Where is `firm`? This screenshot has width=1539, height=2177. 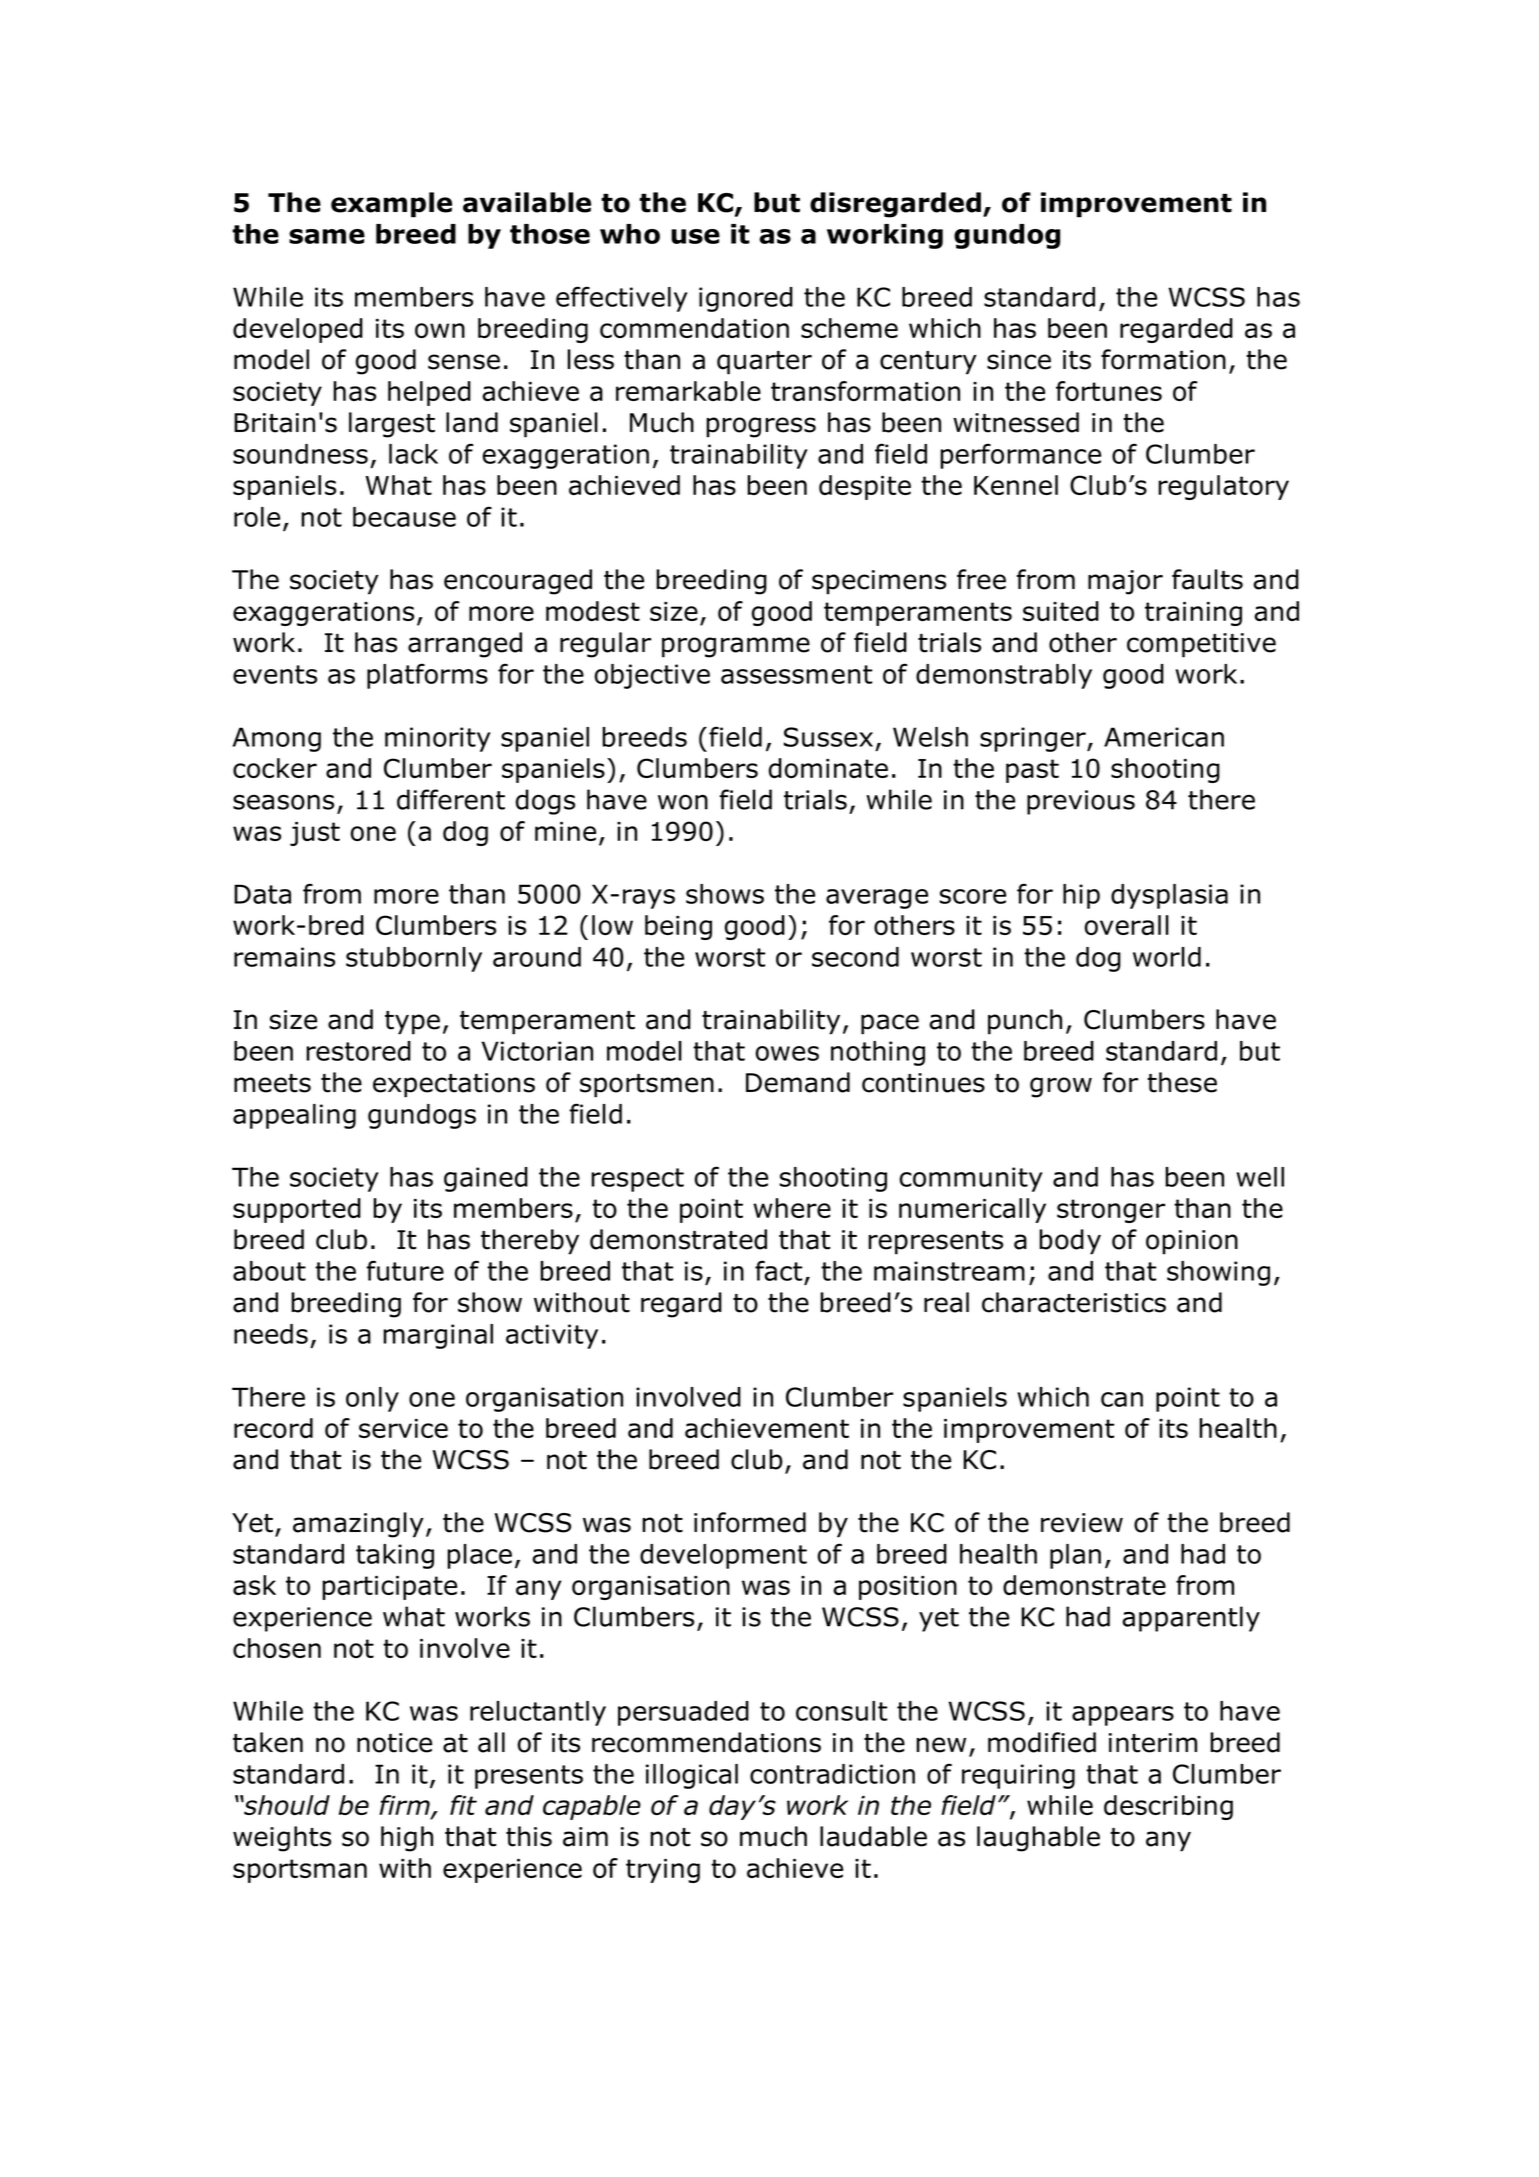 firm is located at coordinates (405, 1806).
